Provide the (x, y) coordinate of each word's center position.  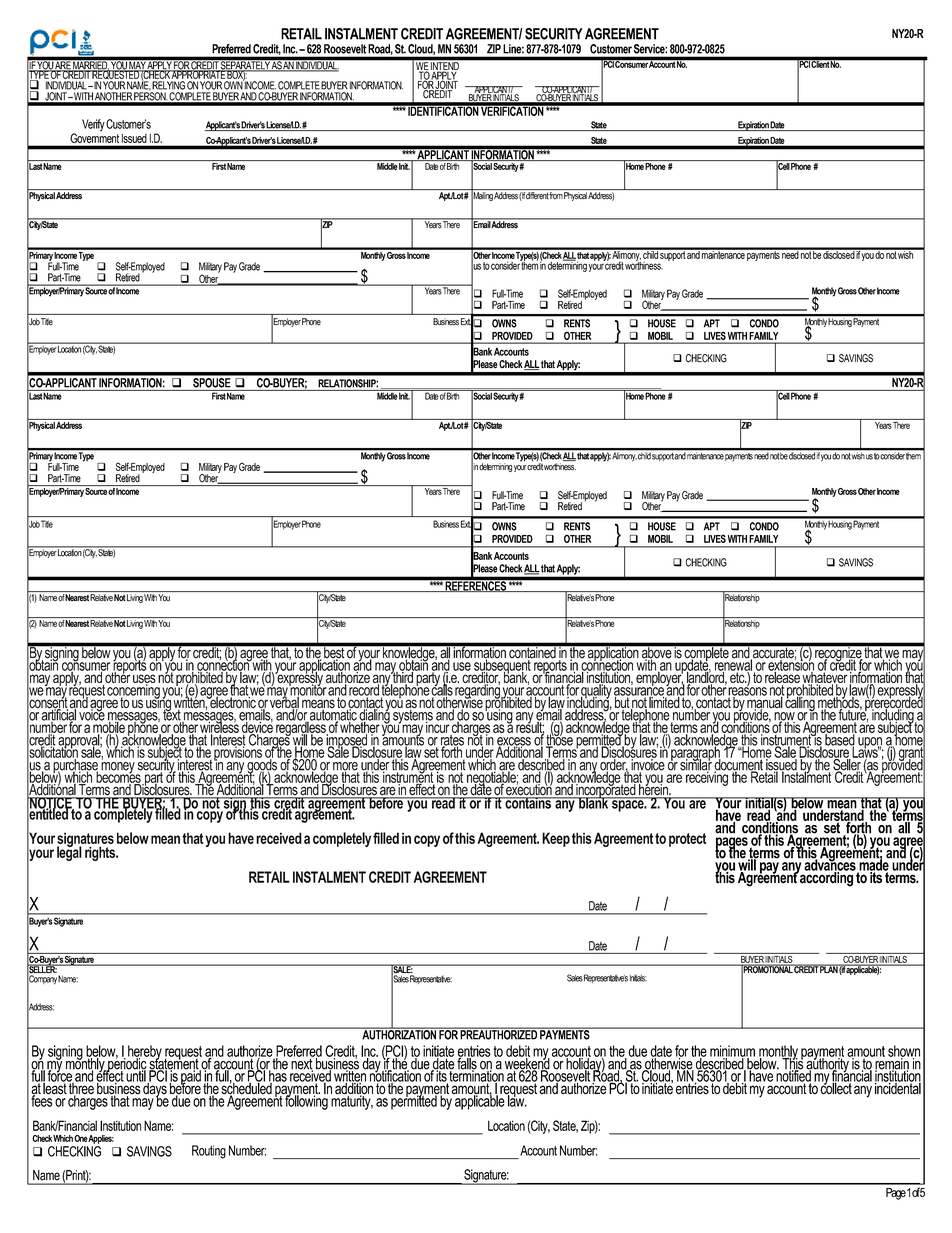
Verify (93, 125)
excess (514, 742)
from (556, 195)
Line (514, 49)
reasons (747, 691)
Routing (209, 1152)
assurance (640, 691)
